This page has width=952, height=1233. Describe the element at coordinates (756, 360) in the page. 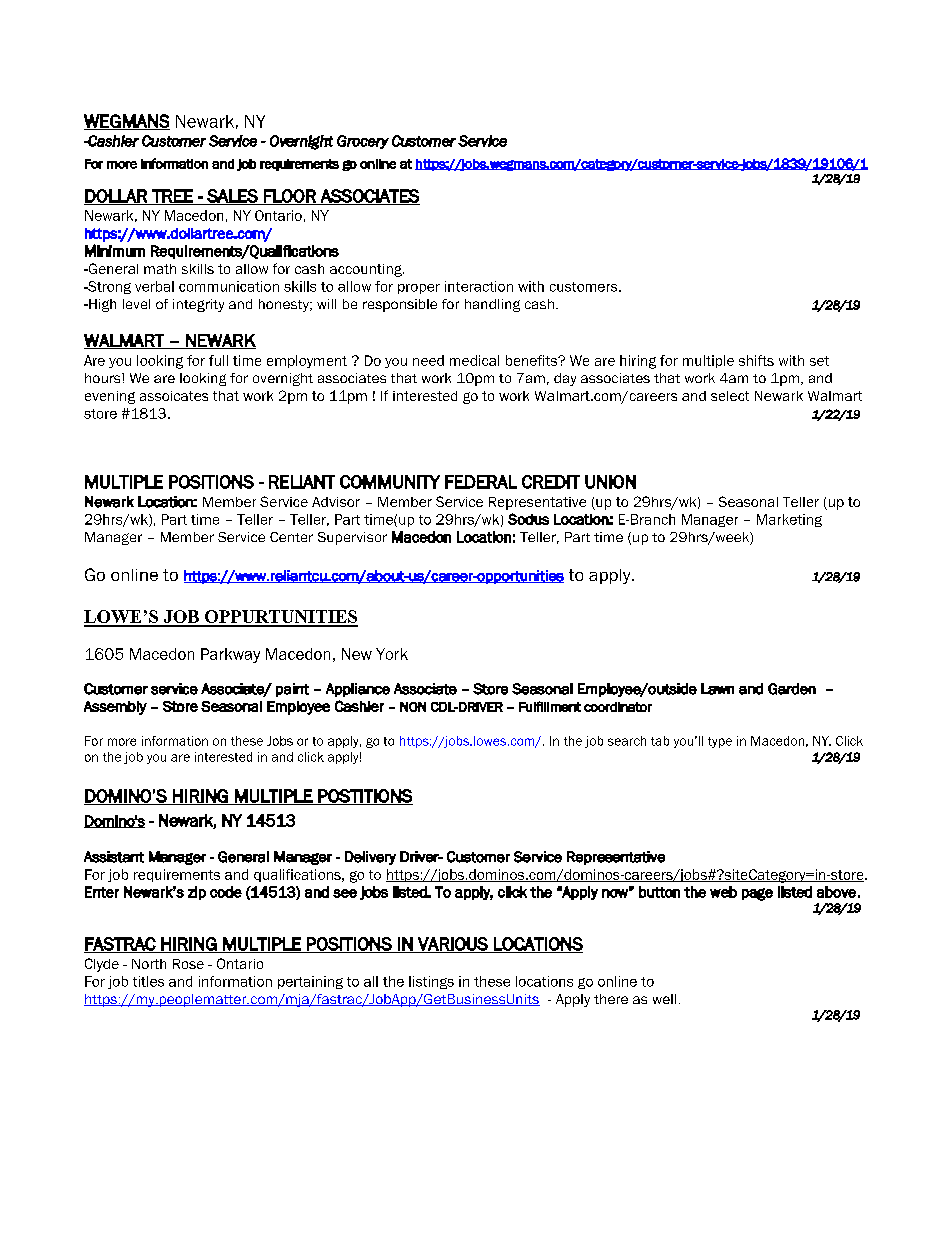

I see `shifts` at that location.
